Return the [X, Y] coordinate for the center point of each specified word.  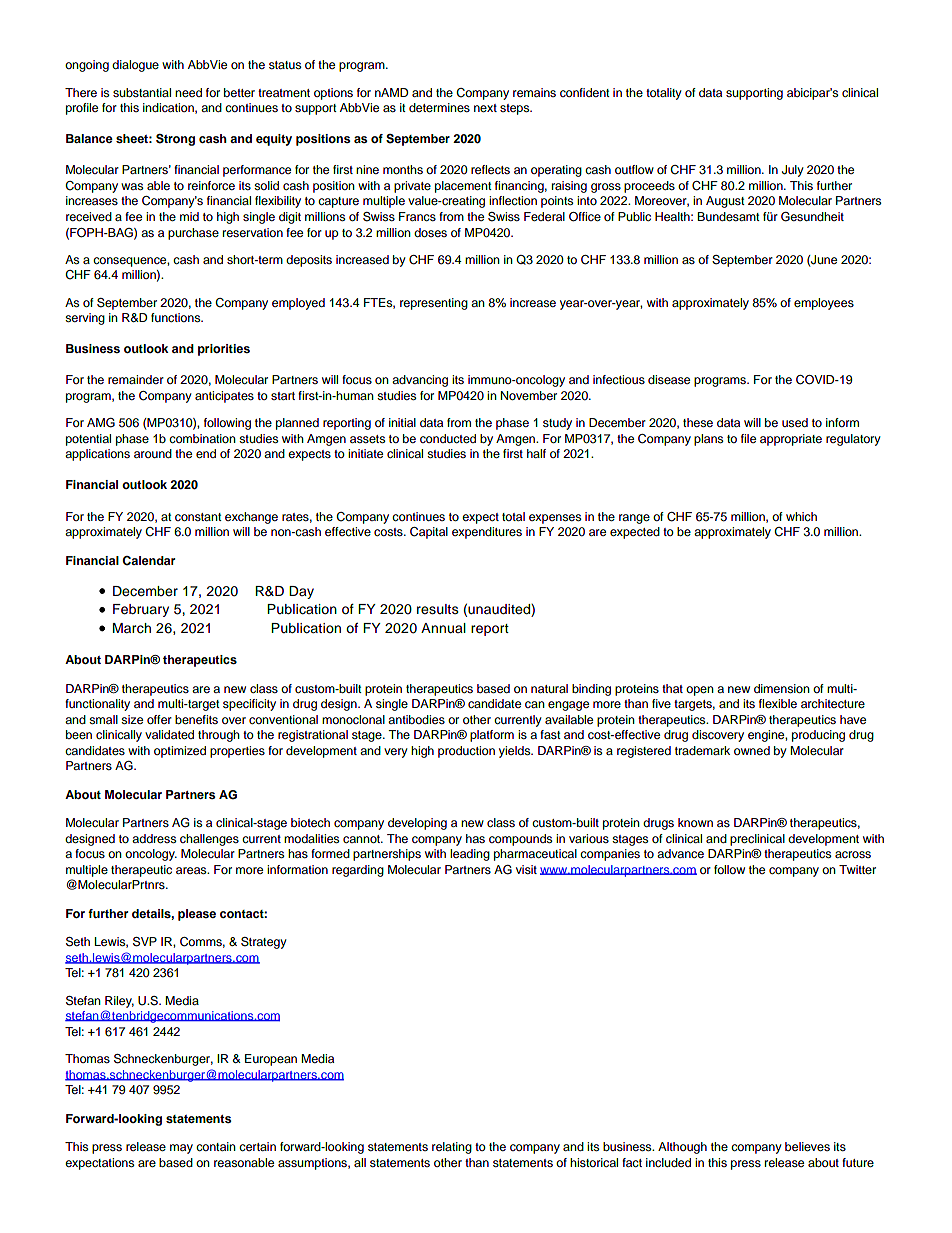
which [801, 516]
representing [434, 304]
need [188, 92]
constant [198, 517]
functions [177, 317]
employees [824, 304]
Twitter [857, 869]
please [197, 915]
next [485, 108]
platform [492, 736]
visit [526, 869]
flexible [778, 703]
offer [159, 719]
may [181, 1149]
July [793, 171]
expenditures [487, 533]
